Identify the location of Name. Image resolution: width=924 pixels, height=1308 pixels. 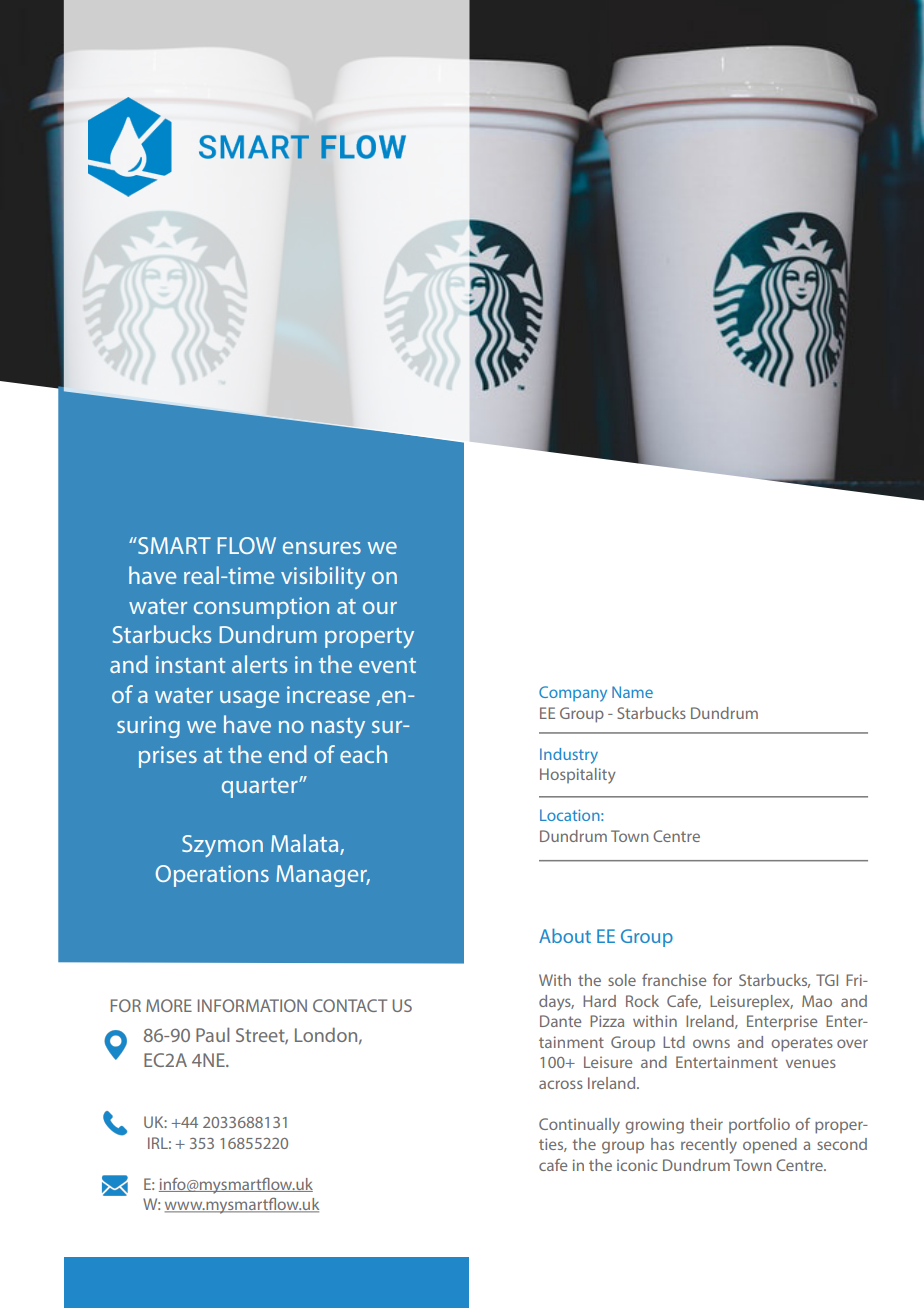
(632, 692).
